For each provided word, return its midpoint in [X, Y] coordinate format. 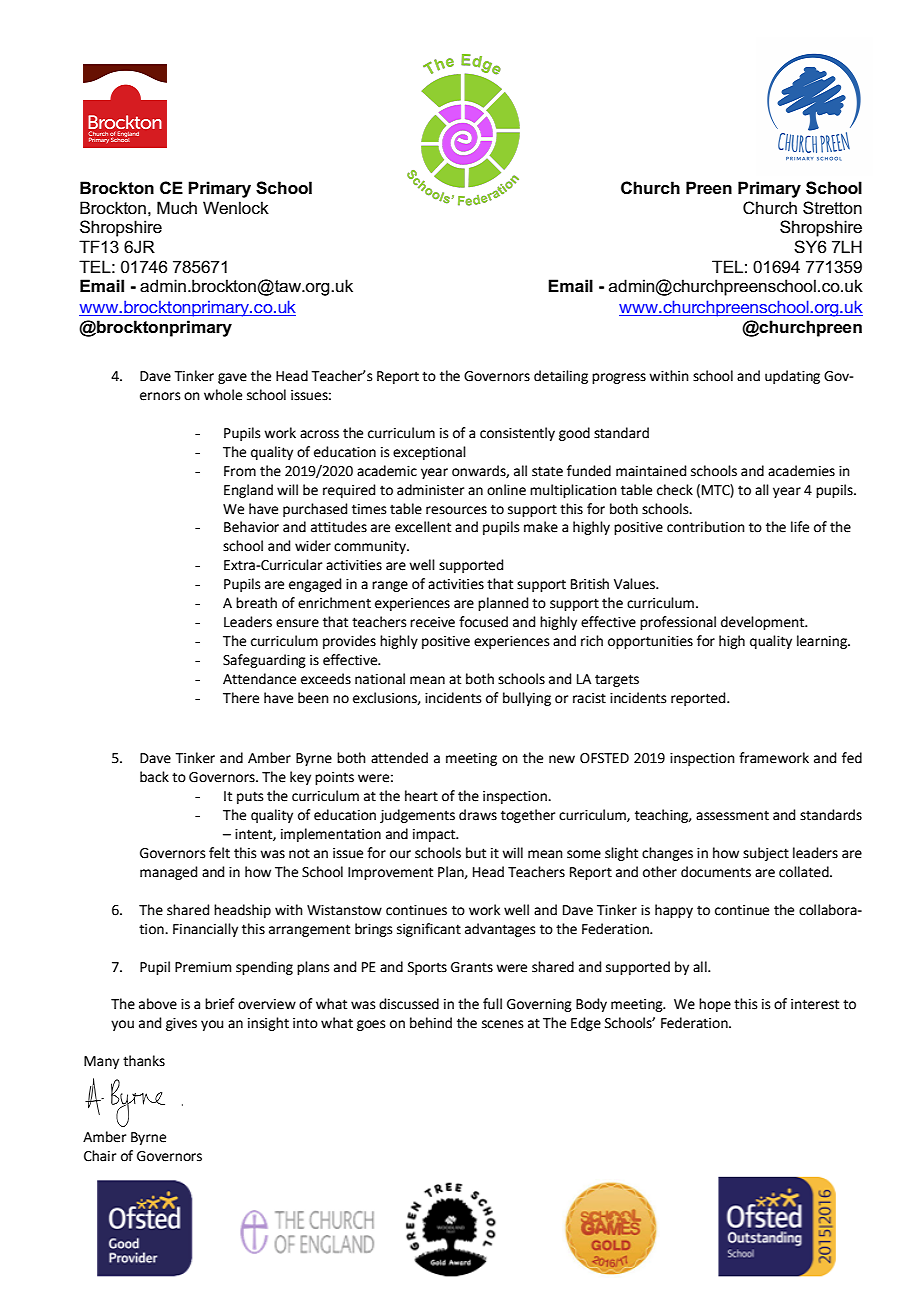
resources [456, 510]
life [800, 527]
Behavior [251, 527]
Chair [100, 1156]
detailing [561, 377]
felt [219, 853]
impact [435, 835]
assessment [732, 815]
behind [431, 1023]
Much [177, 207]
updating [792, 377]
